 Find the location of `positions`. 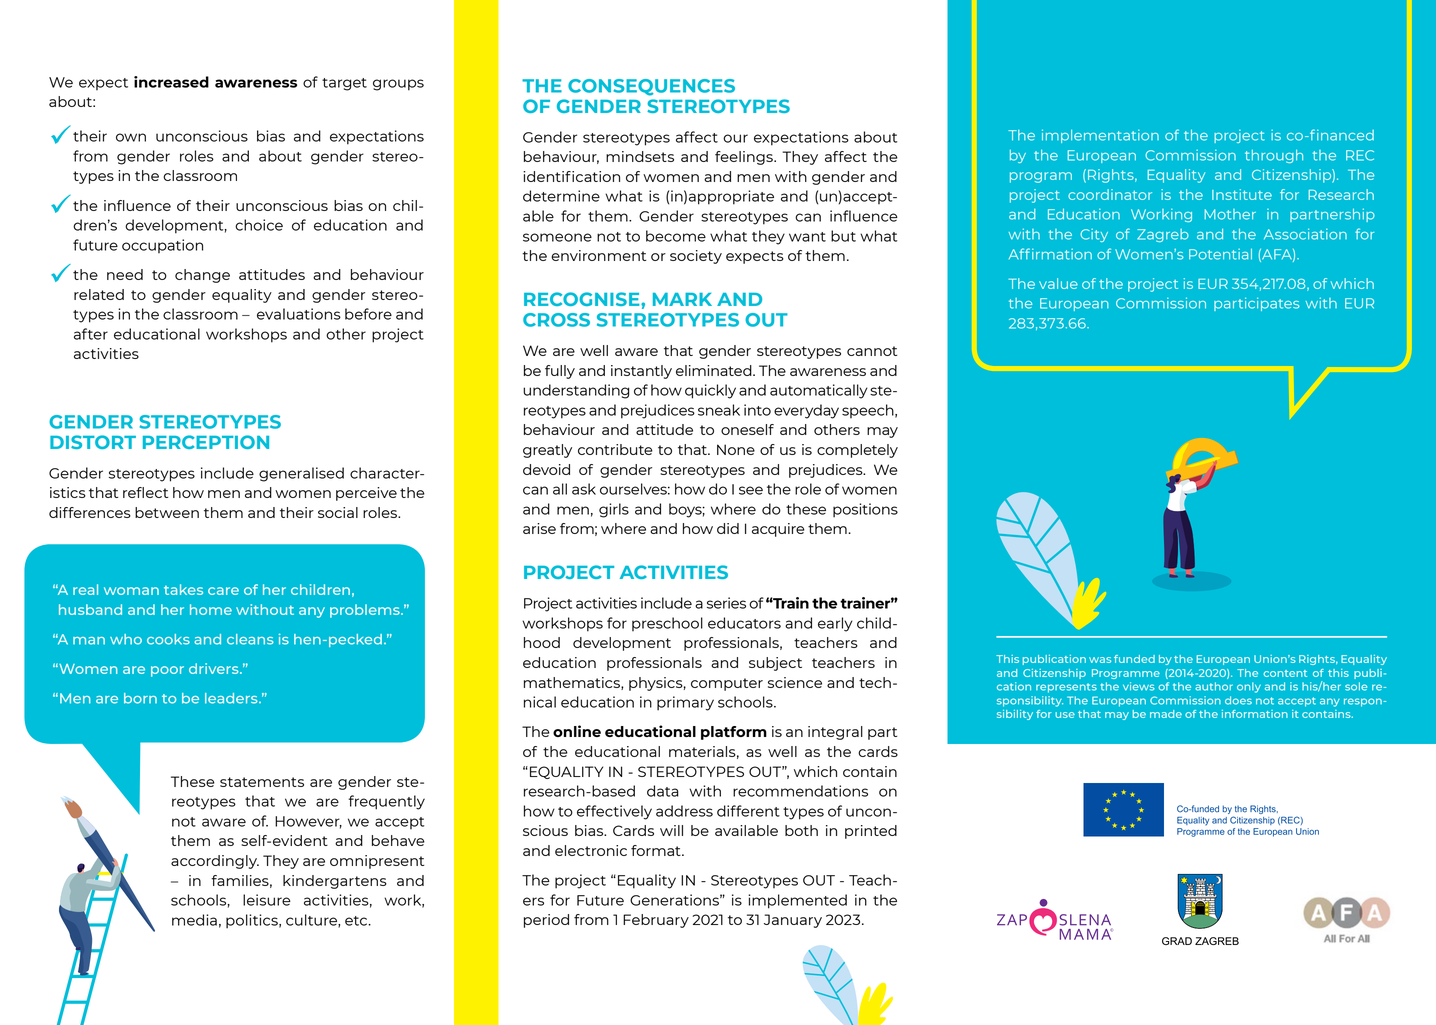

positions is located at coordinates (865, 510).
